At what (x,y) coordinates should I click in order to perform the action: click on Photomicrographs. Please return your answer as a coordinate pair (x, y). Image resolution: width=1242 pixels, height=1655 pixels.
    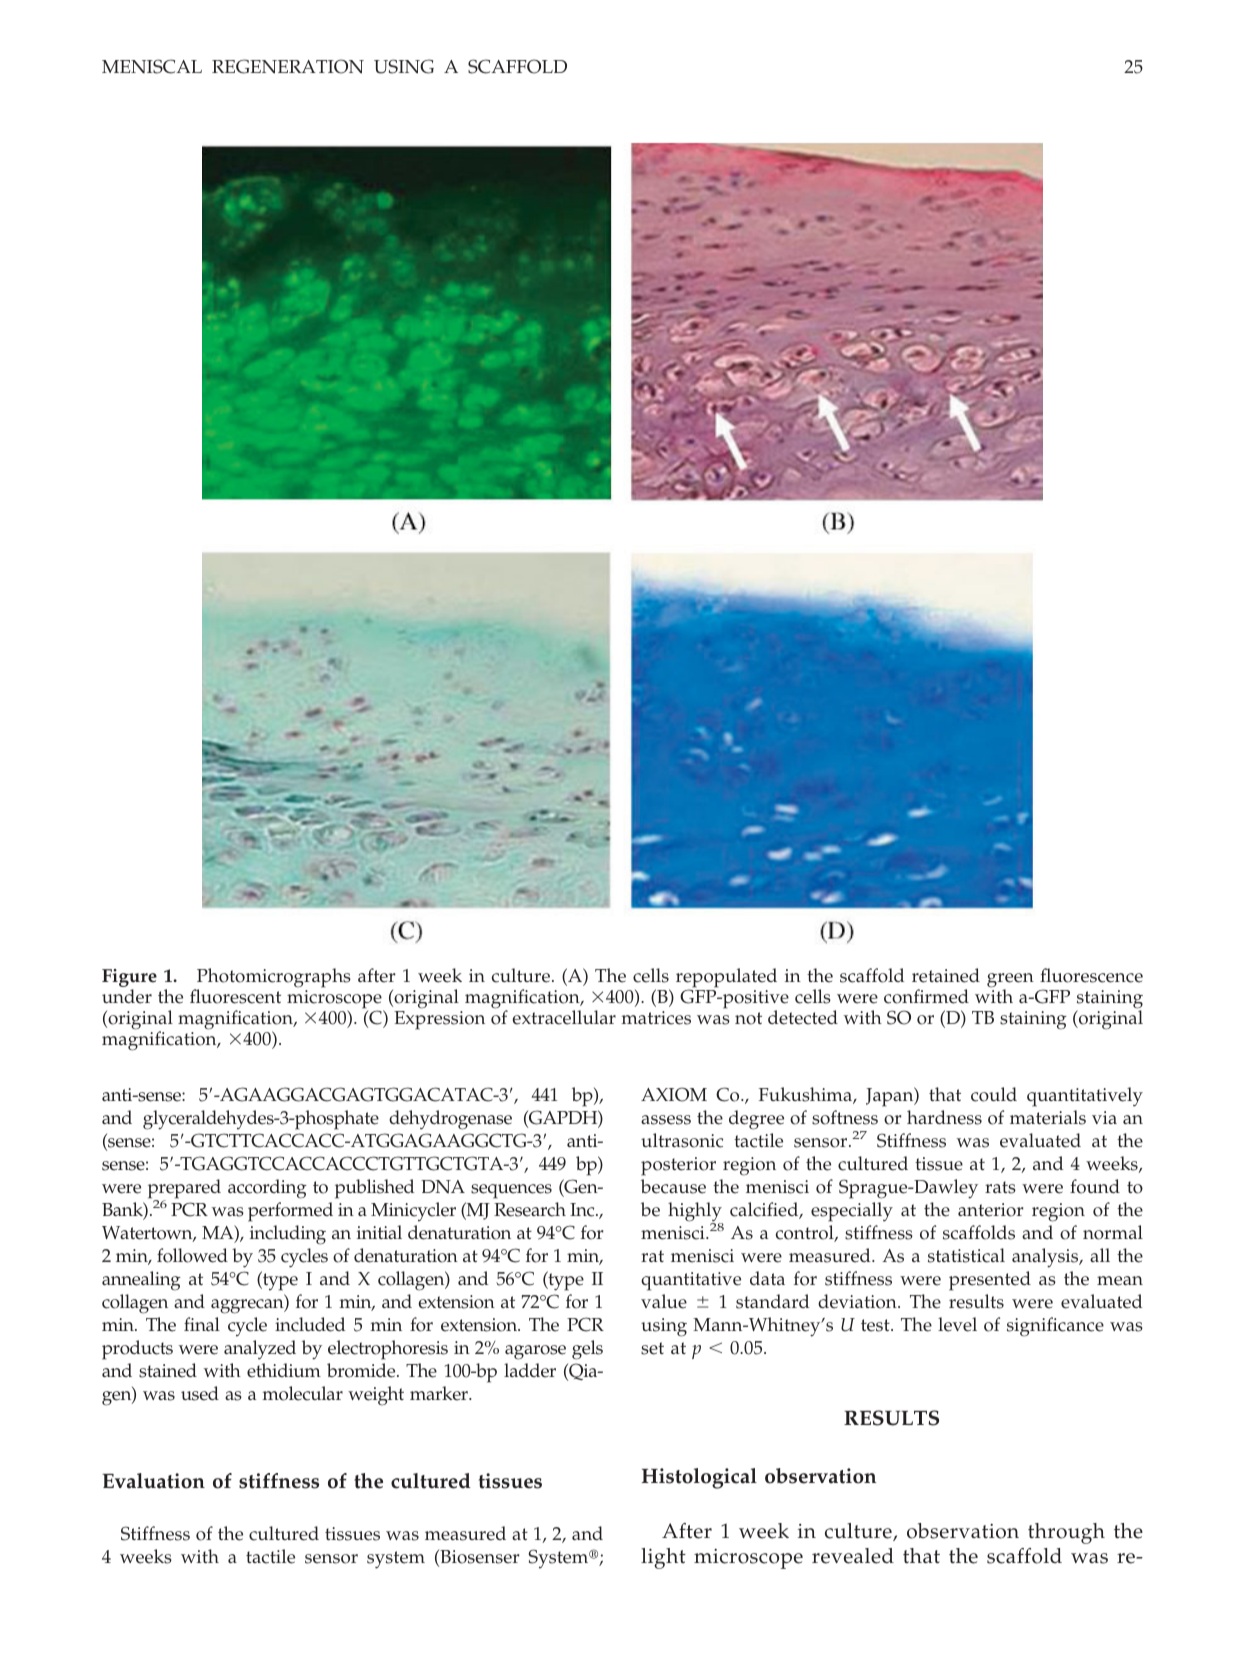
    Looking at the image, I should click on (272, 979).
